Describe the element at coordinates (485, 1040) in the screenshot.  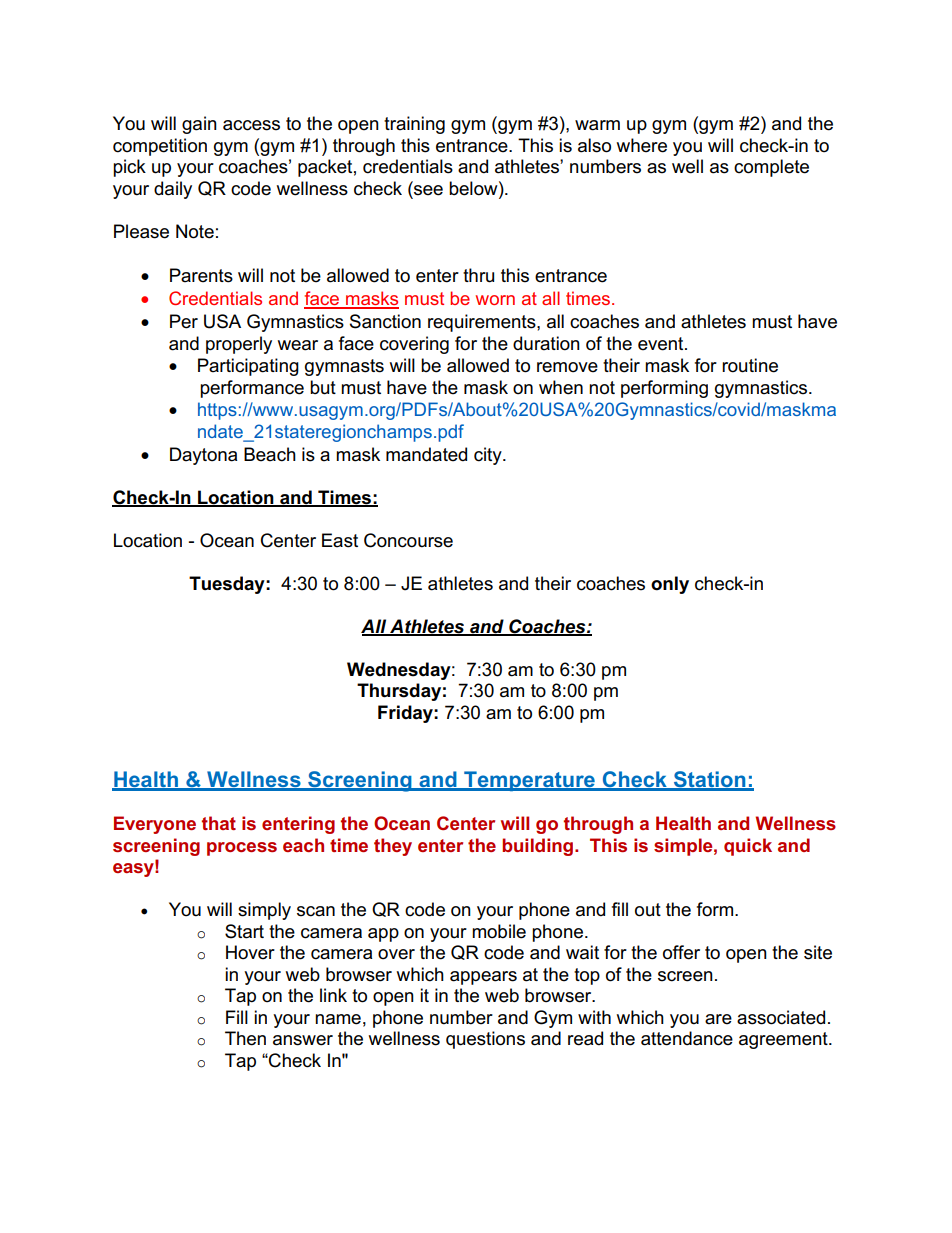
I see `questions` at that location.
